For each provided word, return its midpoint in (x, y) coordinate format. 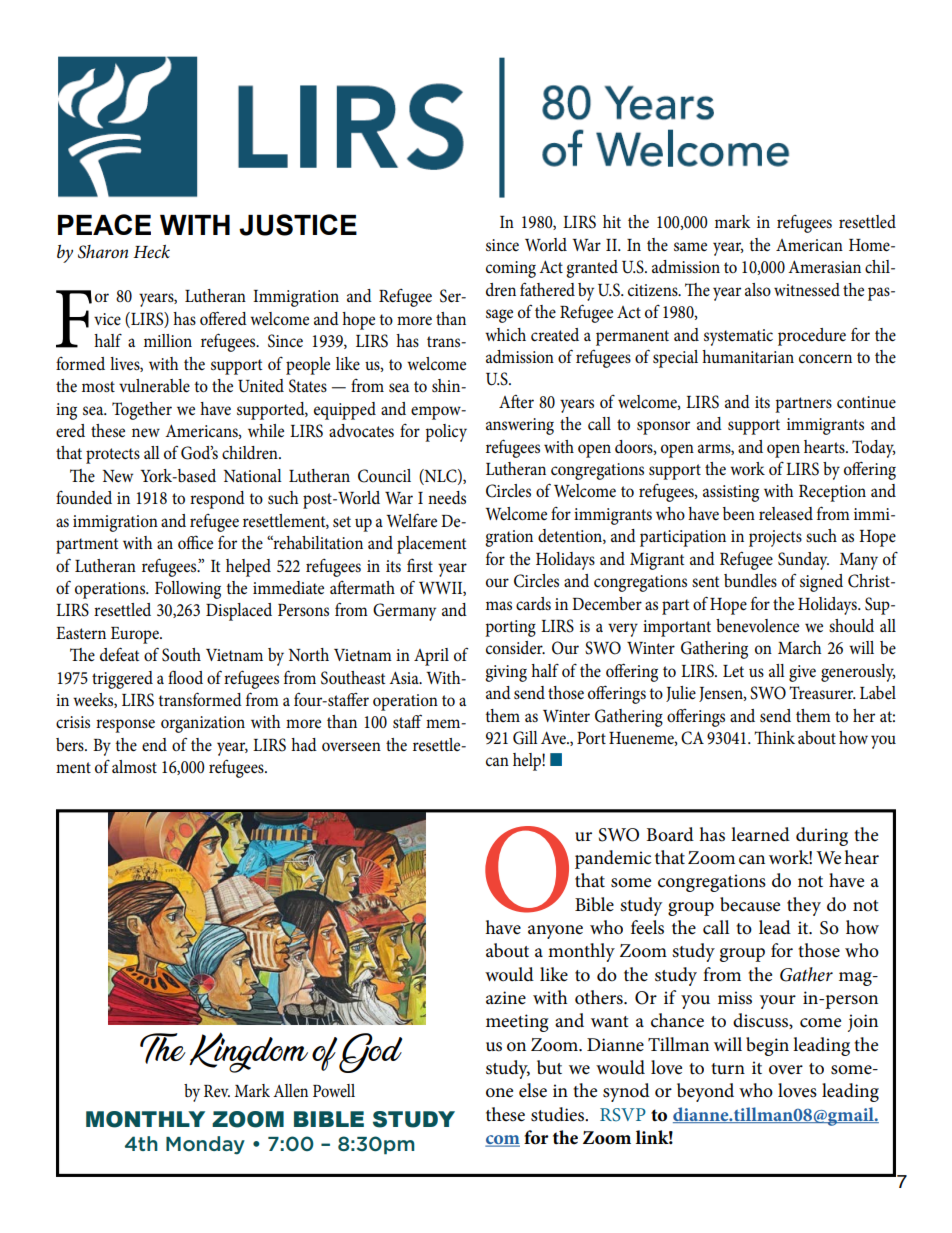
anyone (555, 932)
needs (447, 497)
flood (185, 677)
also (758, 290)
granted (592, 269)
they (804, 906)
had (304, 744)
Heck (151, 252)
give (802, 673)
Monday (205, 1145)
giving (506, 673)
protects (113, 456)
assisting (731, 493)
